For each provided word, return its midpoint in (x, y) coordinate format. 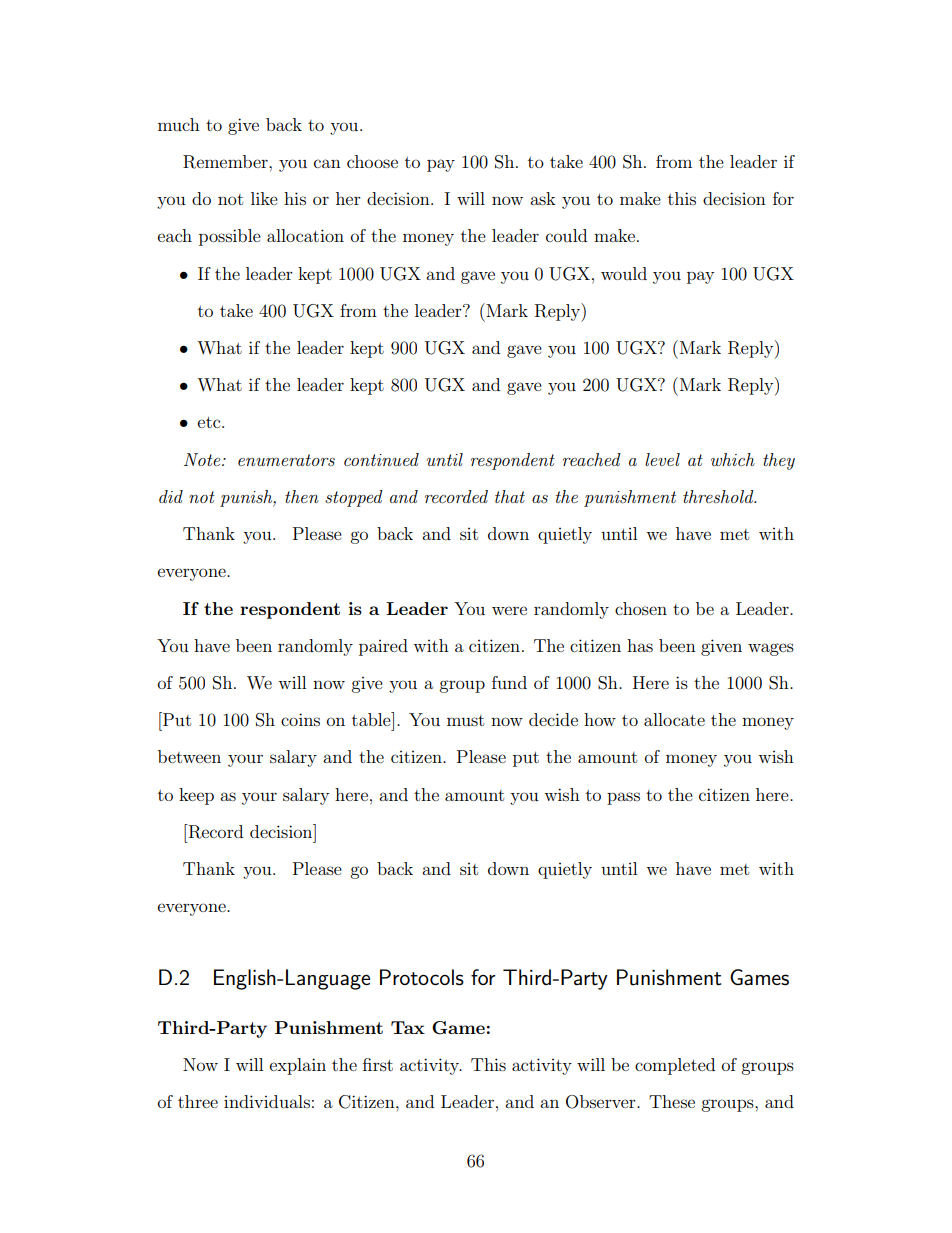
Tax (408, 1027)
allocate (674, 719)
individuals (267, 1101)
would (624, 273)
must (465, 720)
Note (203, 459)
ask (543, 198)
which (733, 459)
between (189, 756)
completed (675, 1066)
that (510, 496)
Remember (226, 162)
